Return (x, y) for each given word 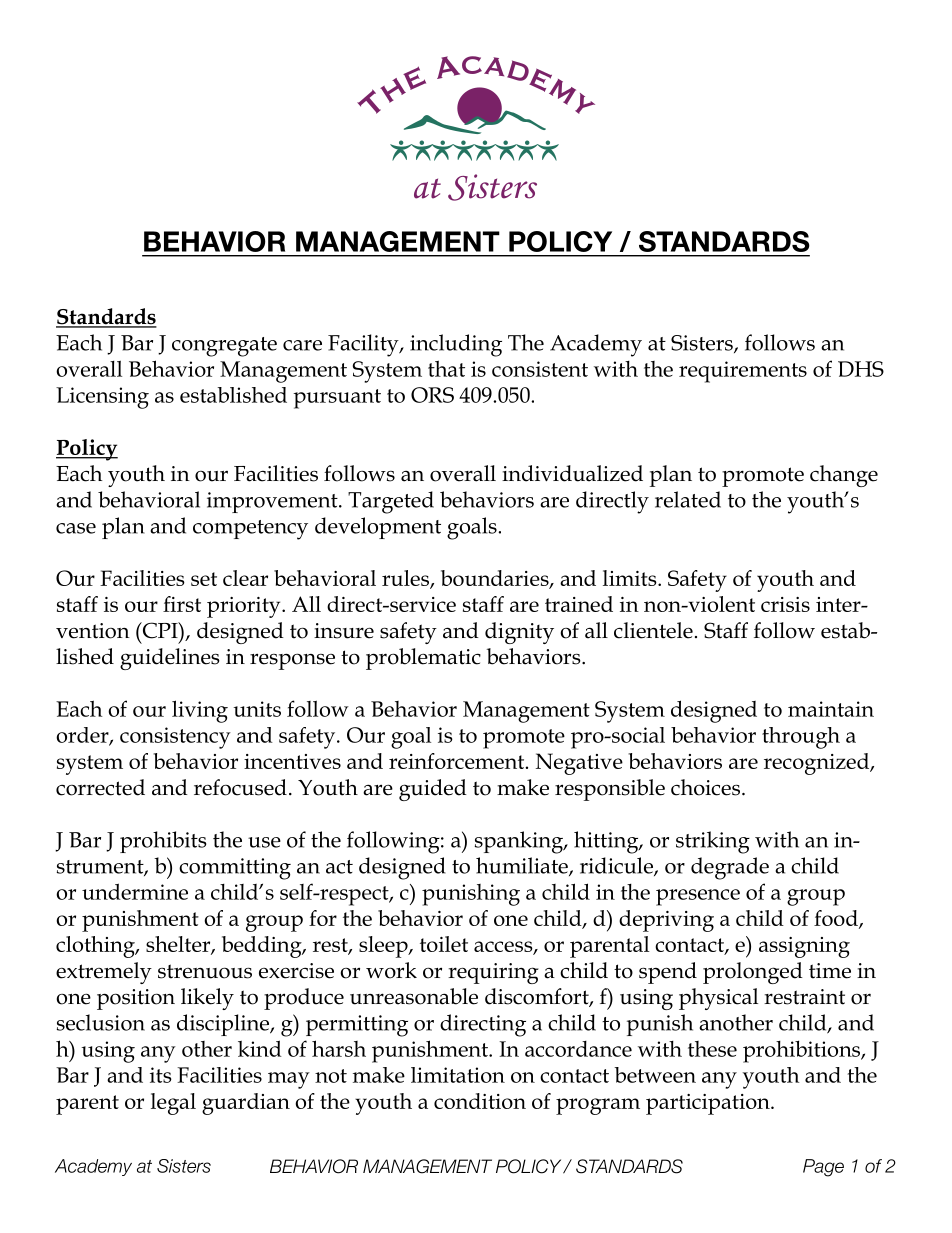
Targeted (391, 502)
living (200, 711)
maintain (831, 709)
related (688, 499)
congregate (224, 347)
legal (173, 1104)
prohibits (163, 842)
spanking (520, 842)
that (446, 368)
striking (713, 842)
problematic (423, 659)
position (136, 999)
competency (250, 530)
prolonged (753, 973)
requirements (743, 372)
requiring (493, 973)
